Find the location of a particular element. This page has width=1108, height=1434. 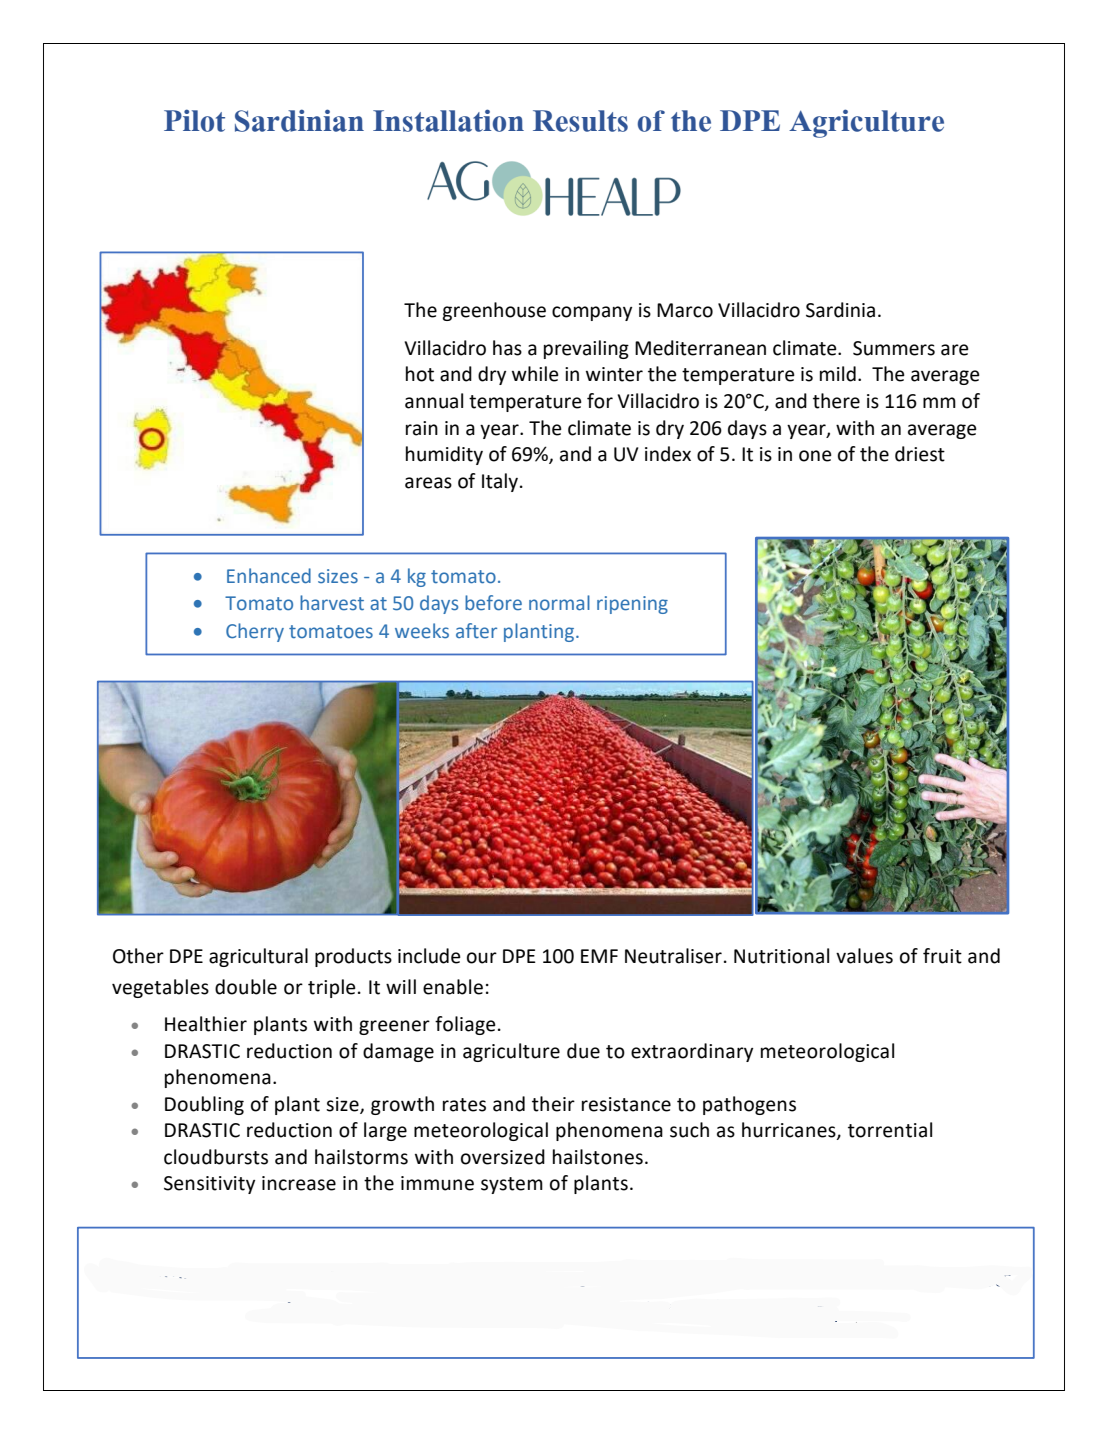

Sensitivity is located at coordinates (209, 1185).
